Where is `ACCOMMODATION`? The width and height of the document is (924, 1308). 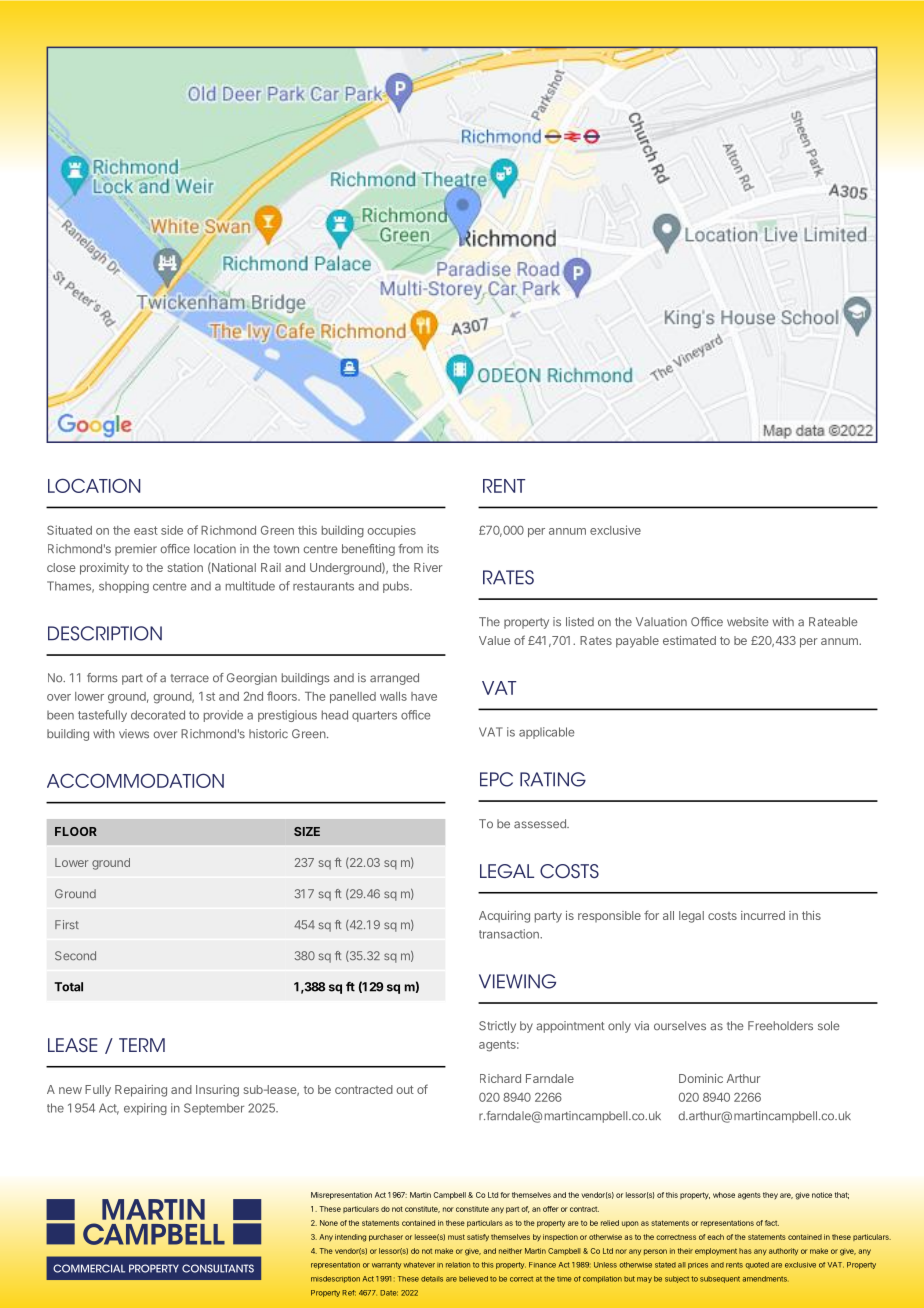 ACCOMMODATION is located at coordinates (135, 780).
